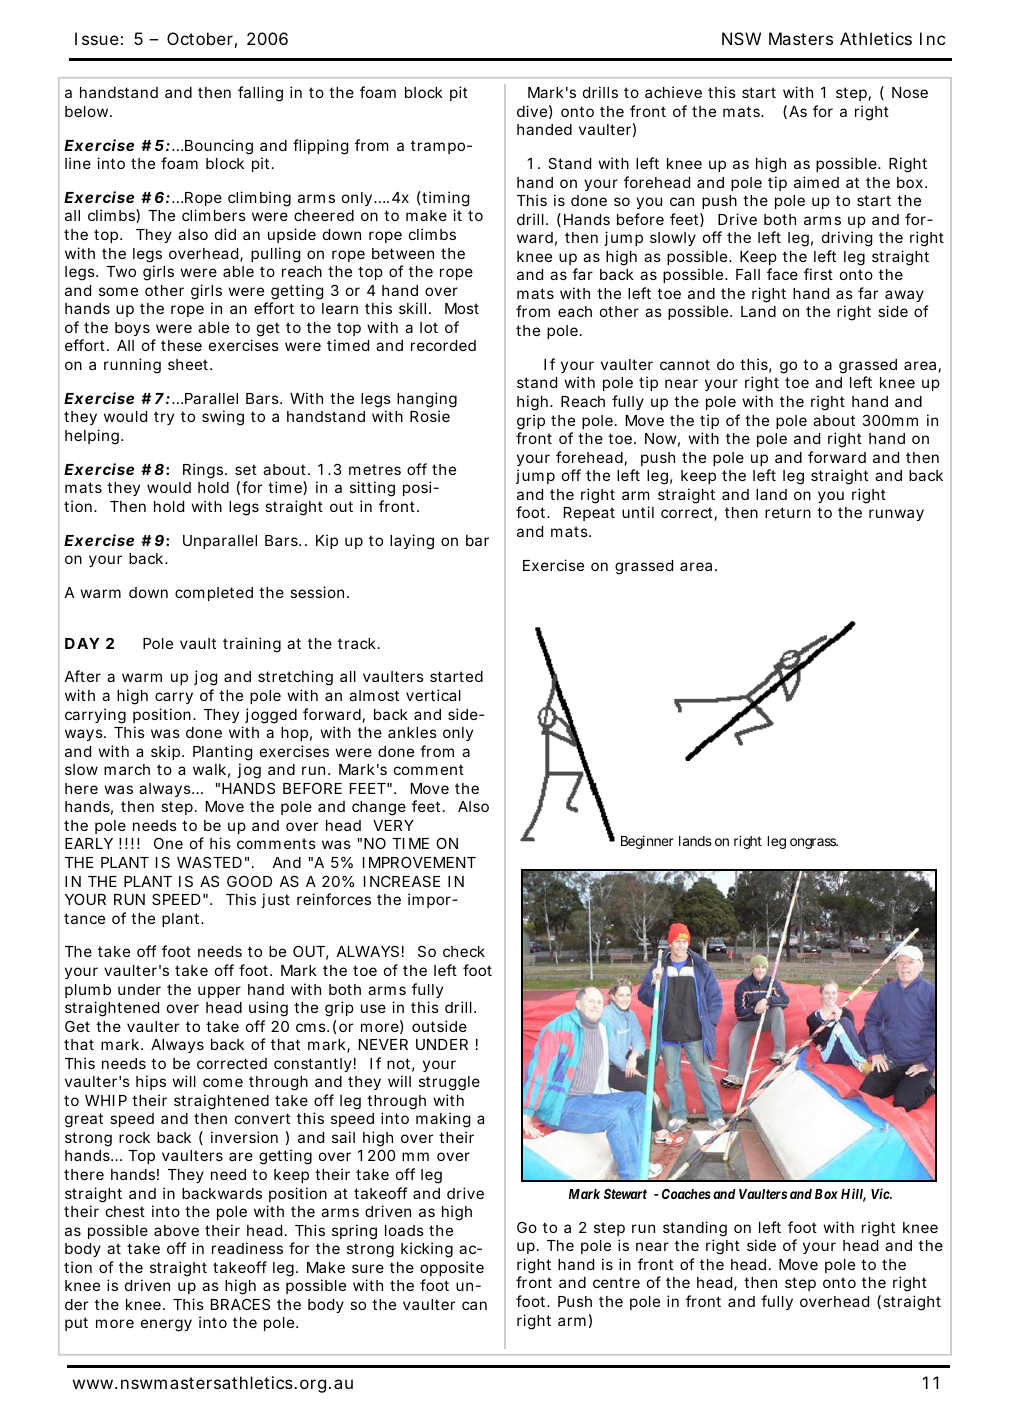  I want to click on training, so click(252, 645).
